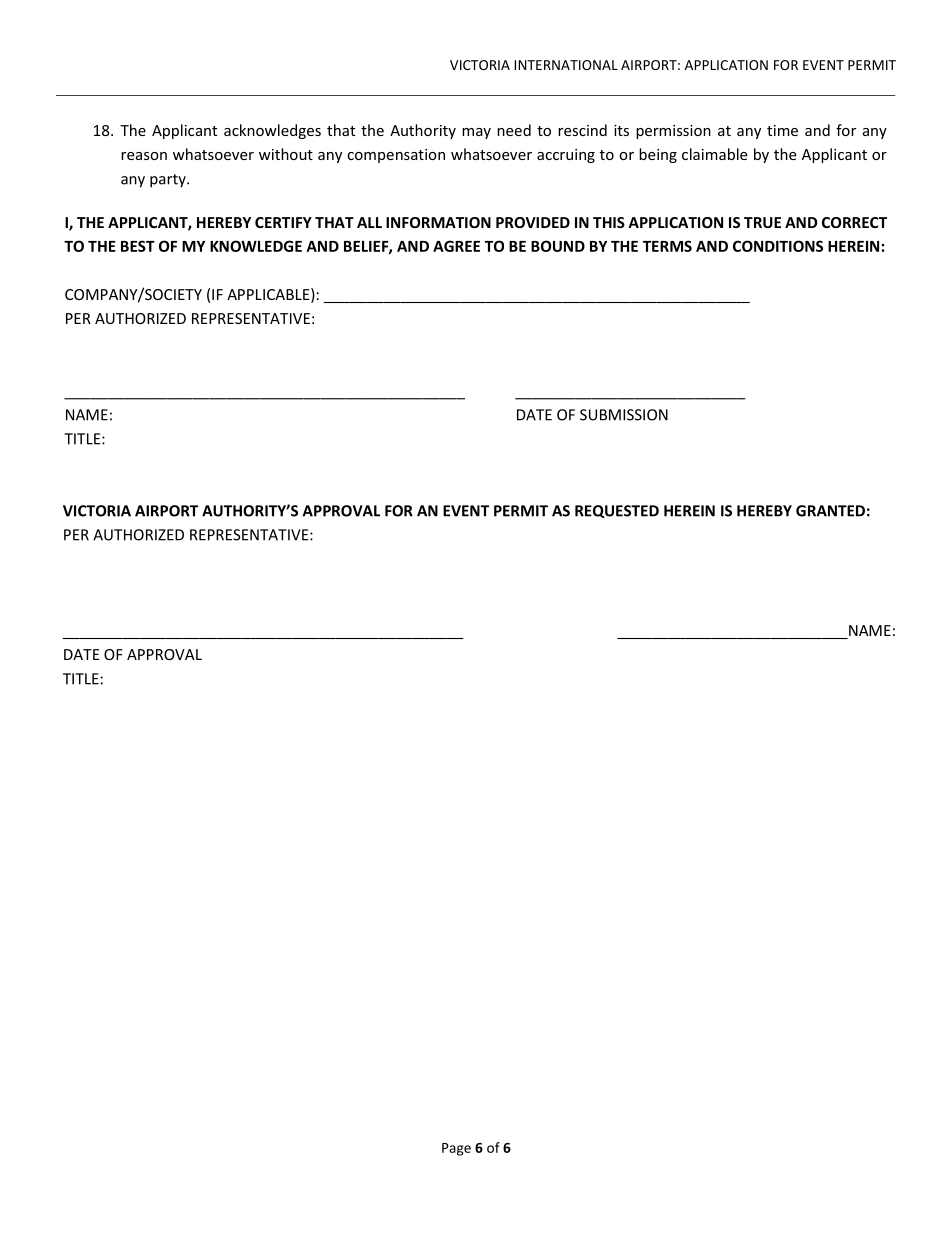 The width and height of the page is (952, 1233). I want to click on Page, so click(456, 1149).
